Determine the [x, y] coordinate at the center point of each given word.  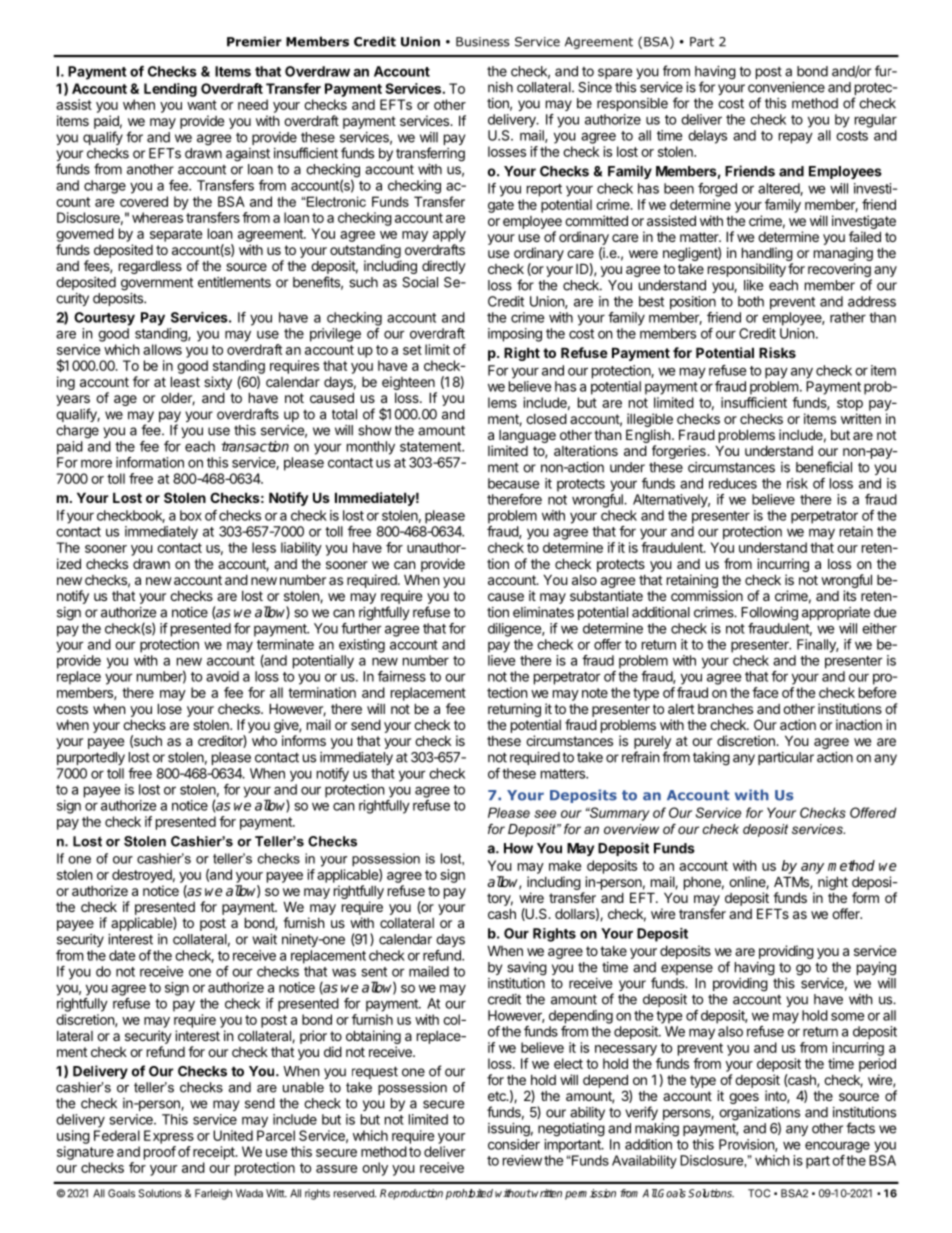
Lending [170, 90]
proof [160, 1153]
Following [769, 614]
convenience [786, 87]
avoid [222, 676]
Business [482, 42]
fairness [402, 676]
